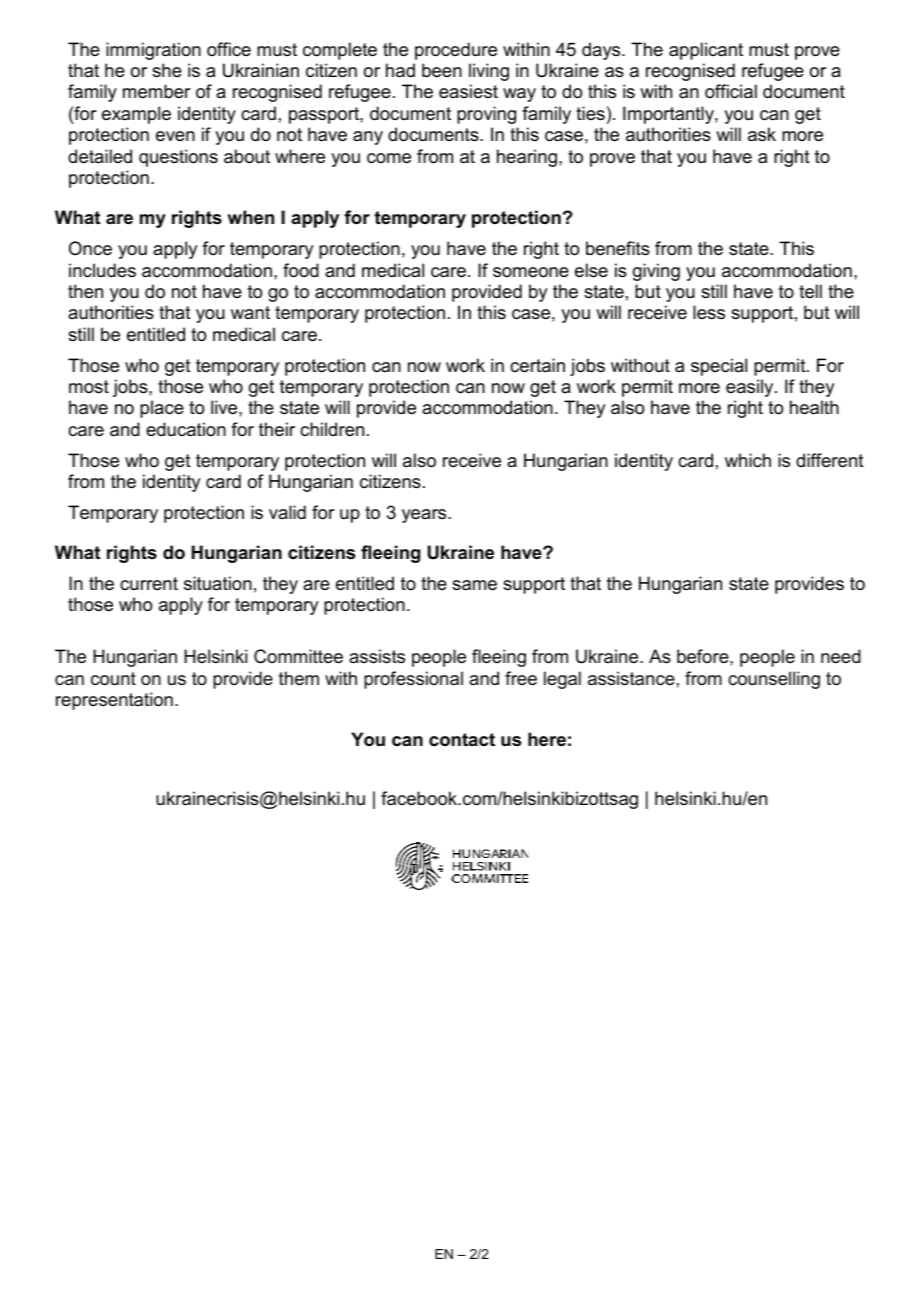  I want to click on been, so click(442, 70).
